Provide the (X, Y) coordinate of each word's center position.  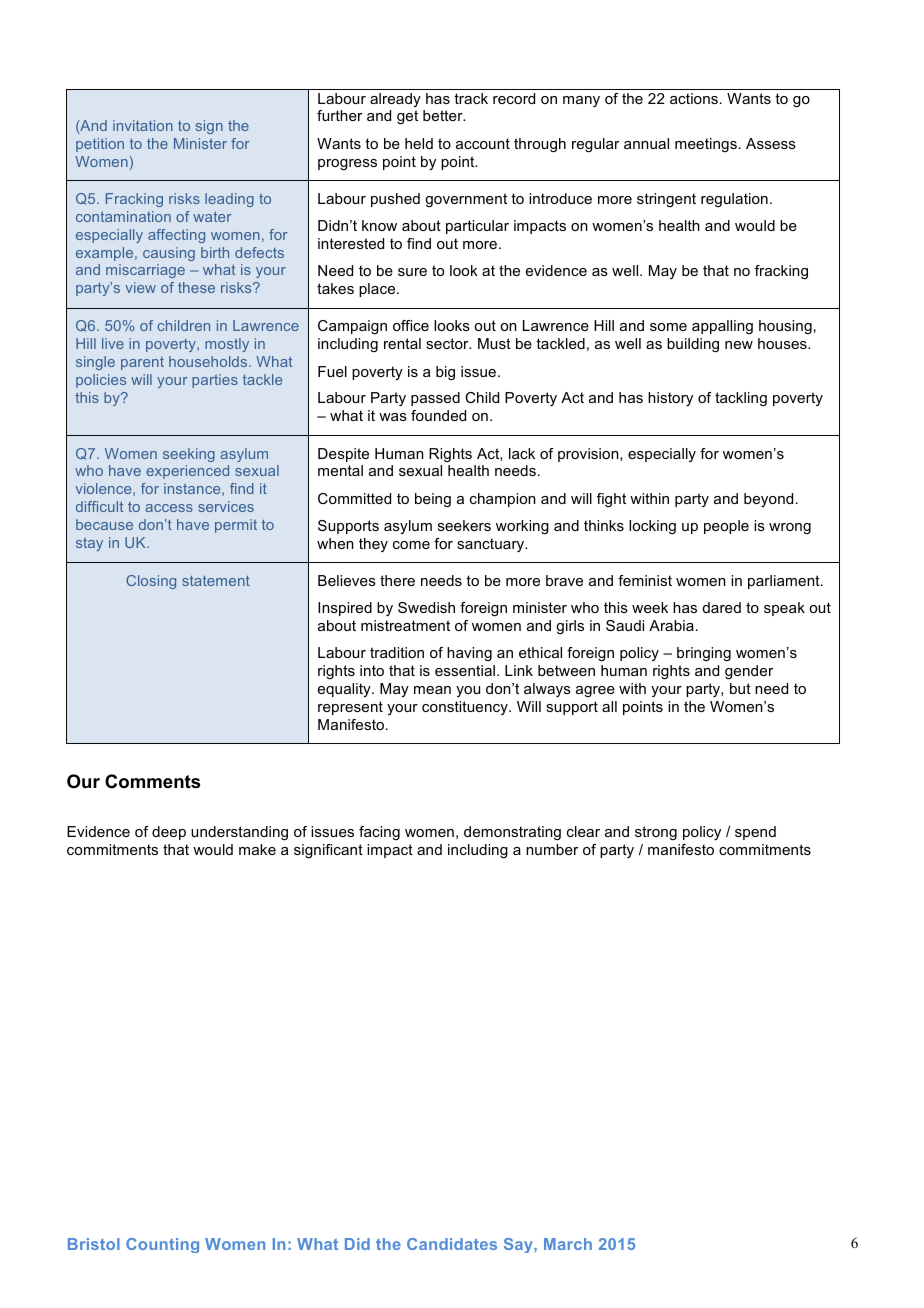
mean (432, 690)
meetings (706, 145)
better (444, 115)
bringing (704, 654)
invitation (143, 125)
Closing (151, 582)
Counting (162, 1245)
